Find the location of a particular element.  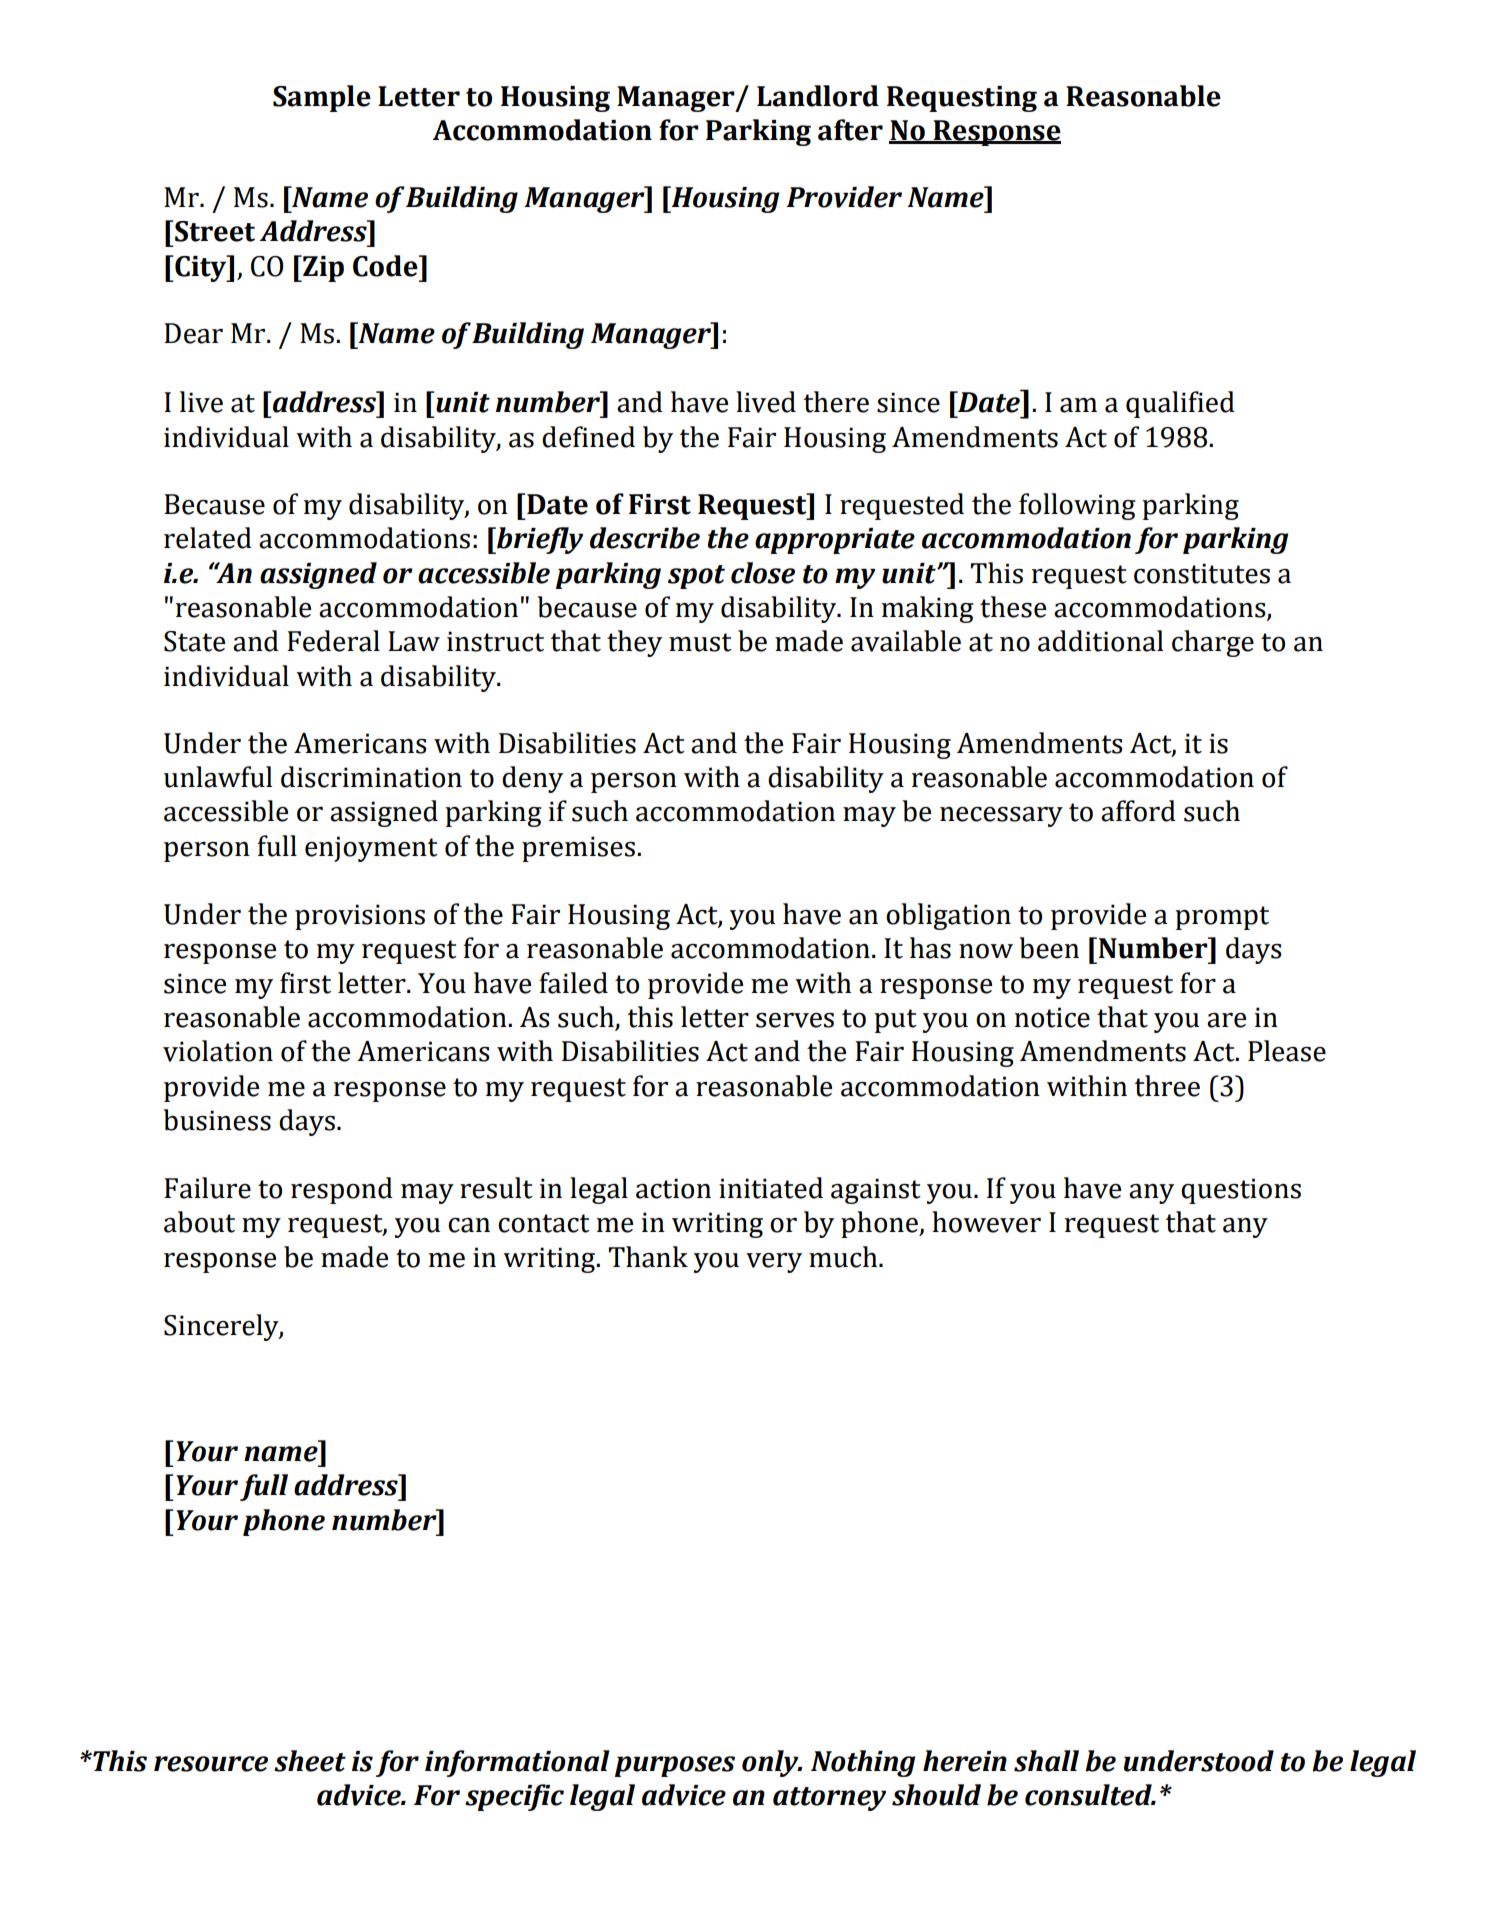

provisions is located at coordinates (360, 917).
